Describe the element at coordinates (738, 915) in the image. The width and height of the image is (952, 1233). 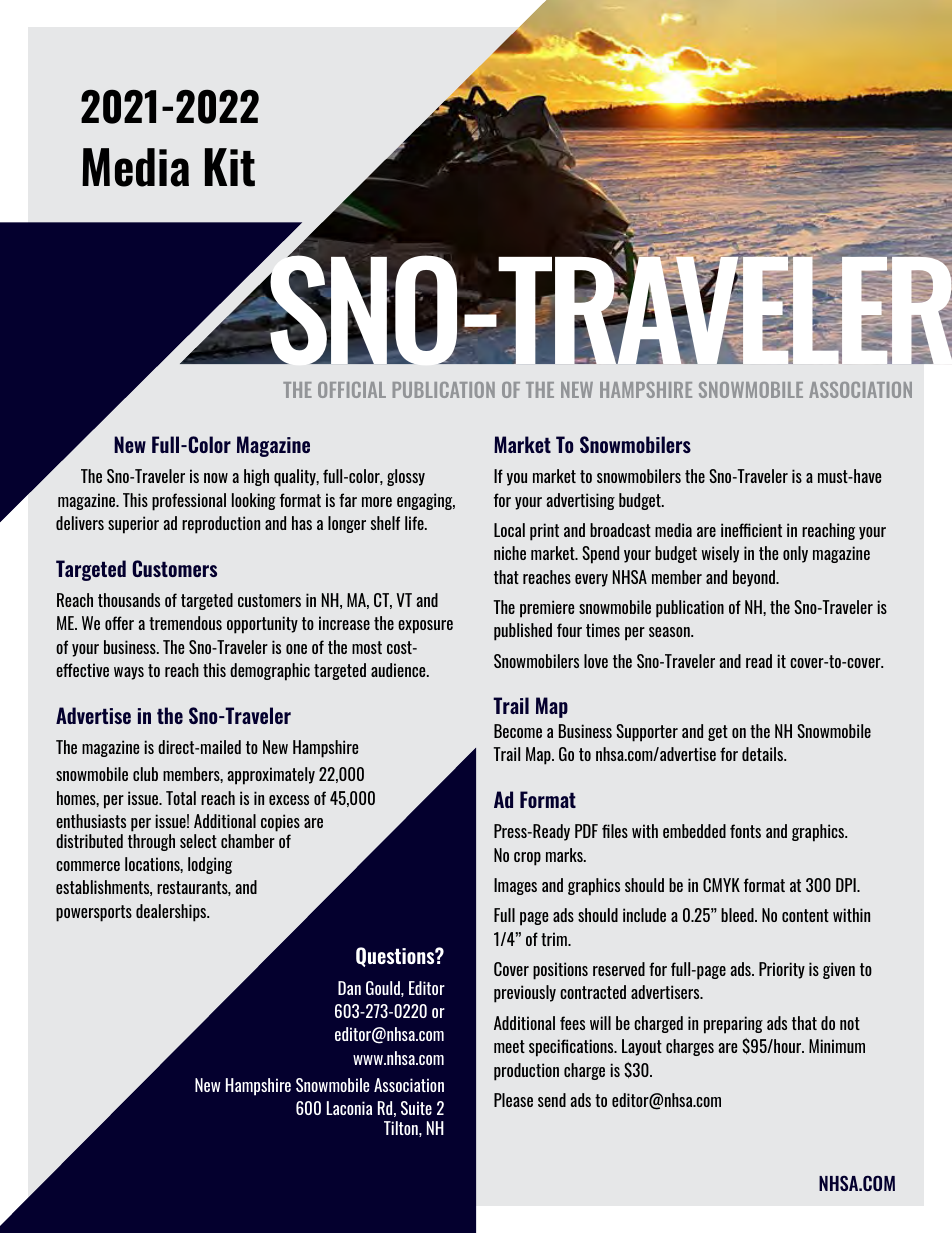
I see `bleed` at that location.
